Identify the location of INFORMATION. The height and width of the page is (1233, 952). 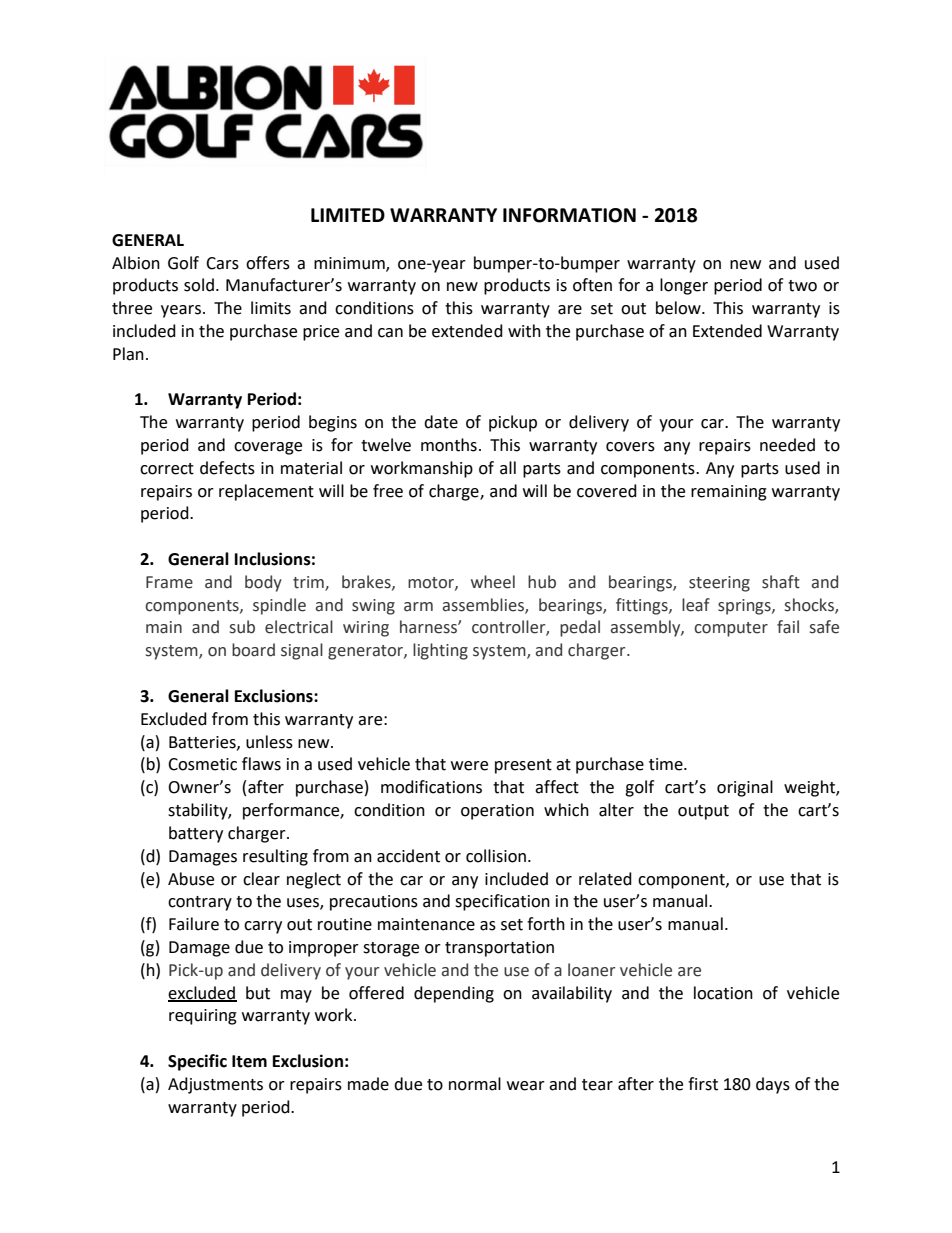
(569, 215).
